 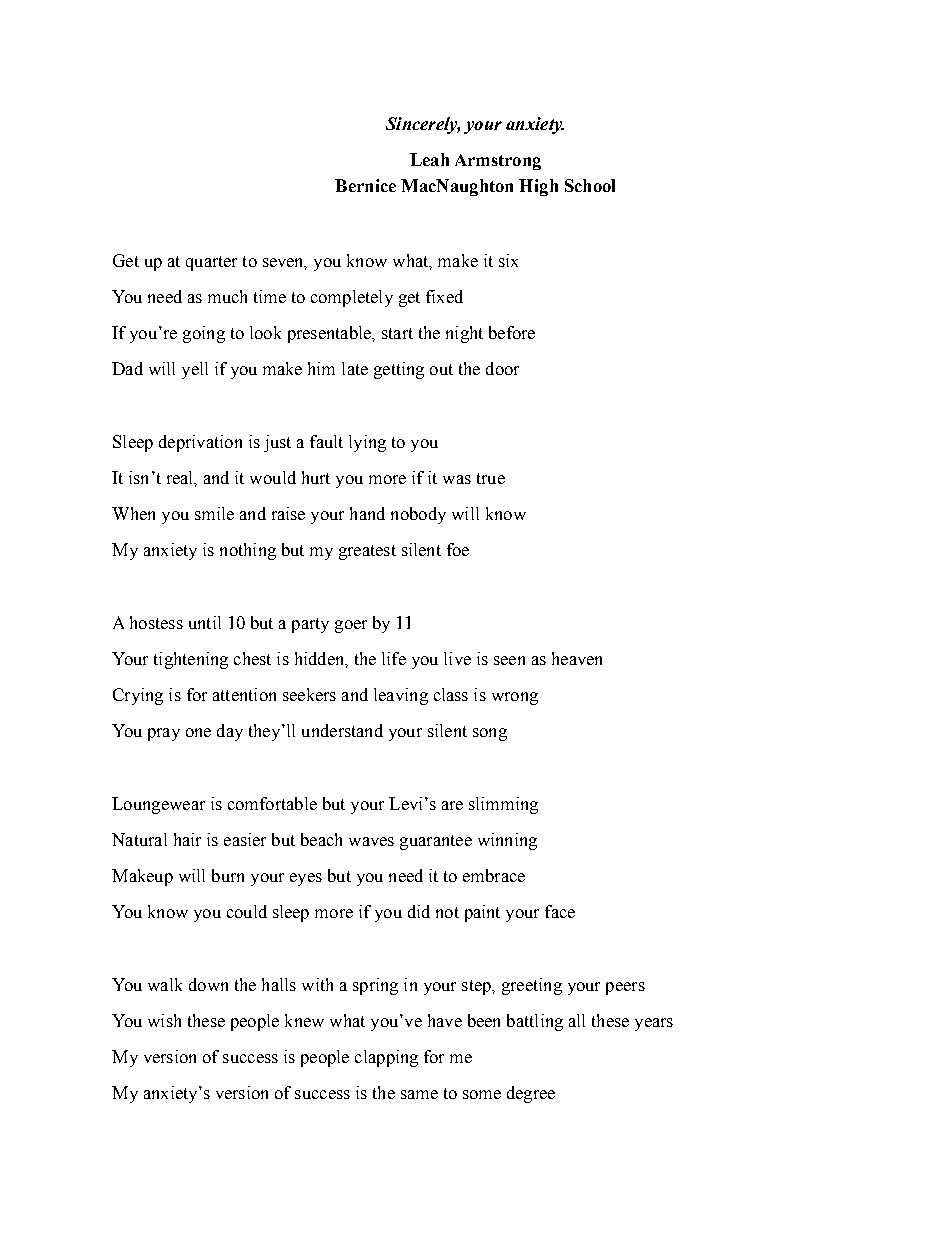 I want to click on hair, so click(x=187, y=839).
